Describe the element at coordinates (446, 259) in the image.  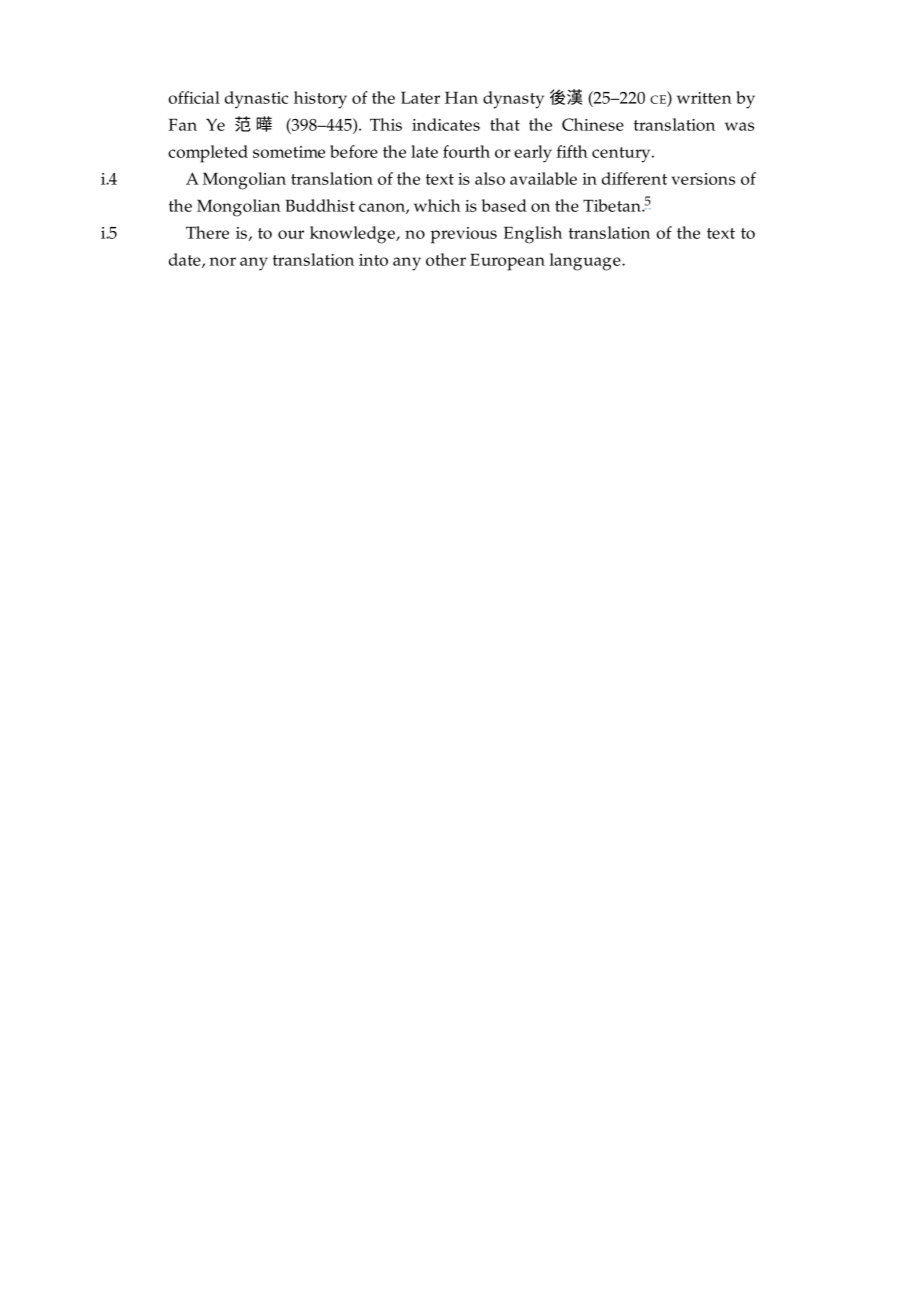
I see `other` at that location.
